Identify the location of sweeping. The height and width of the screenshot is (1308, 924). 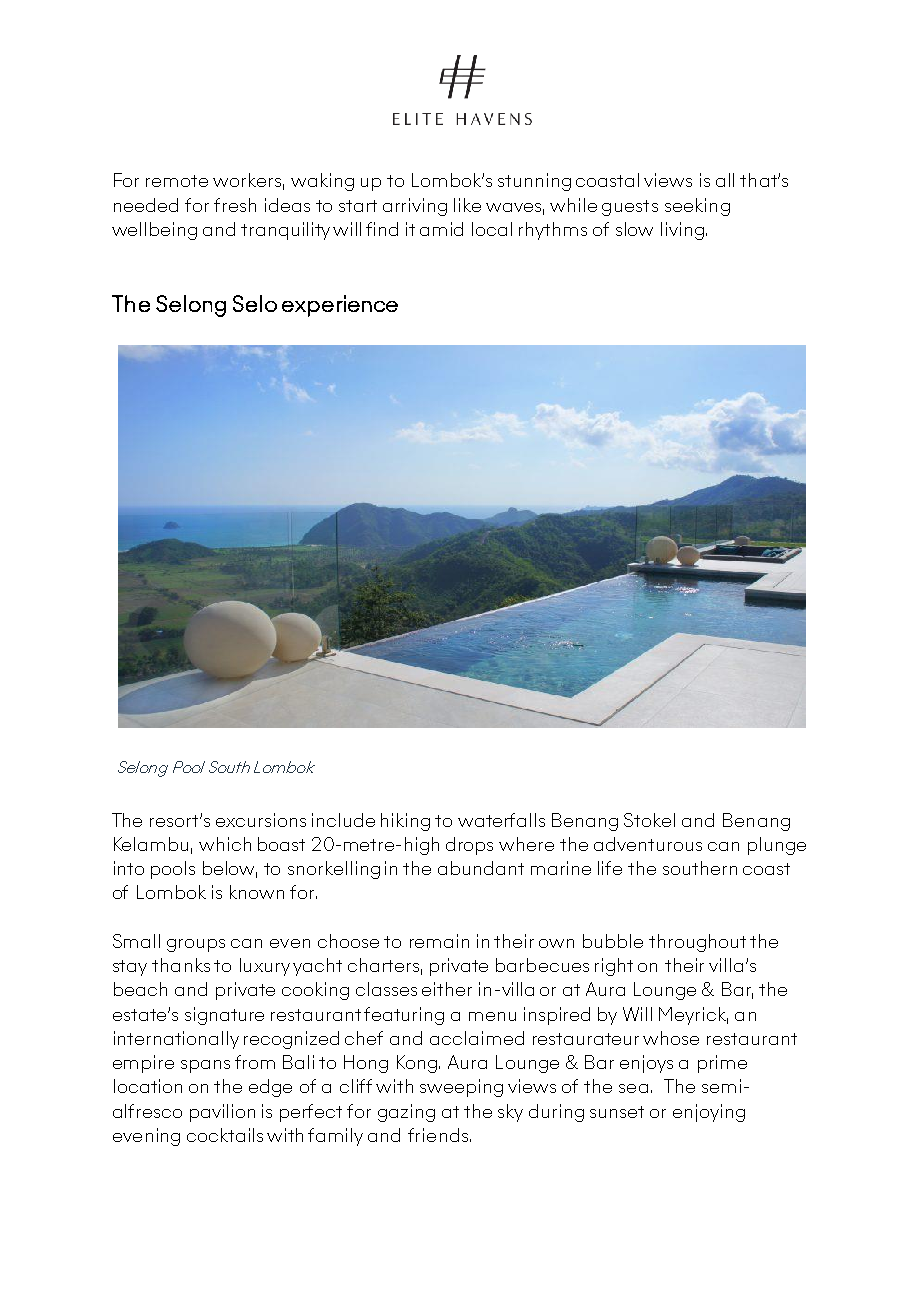
(461, 1088).
